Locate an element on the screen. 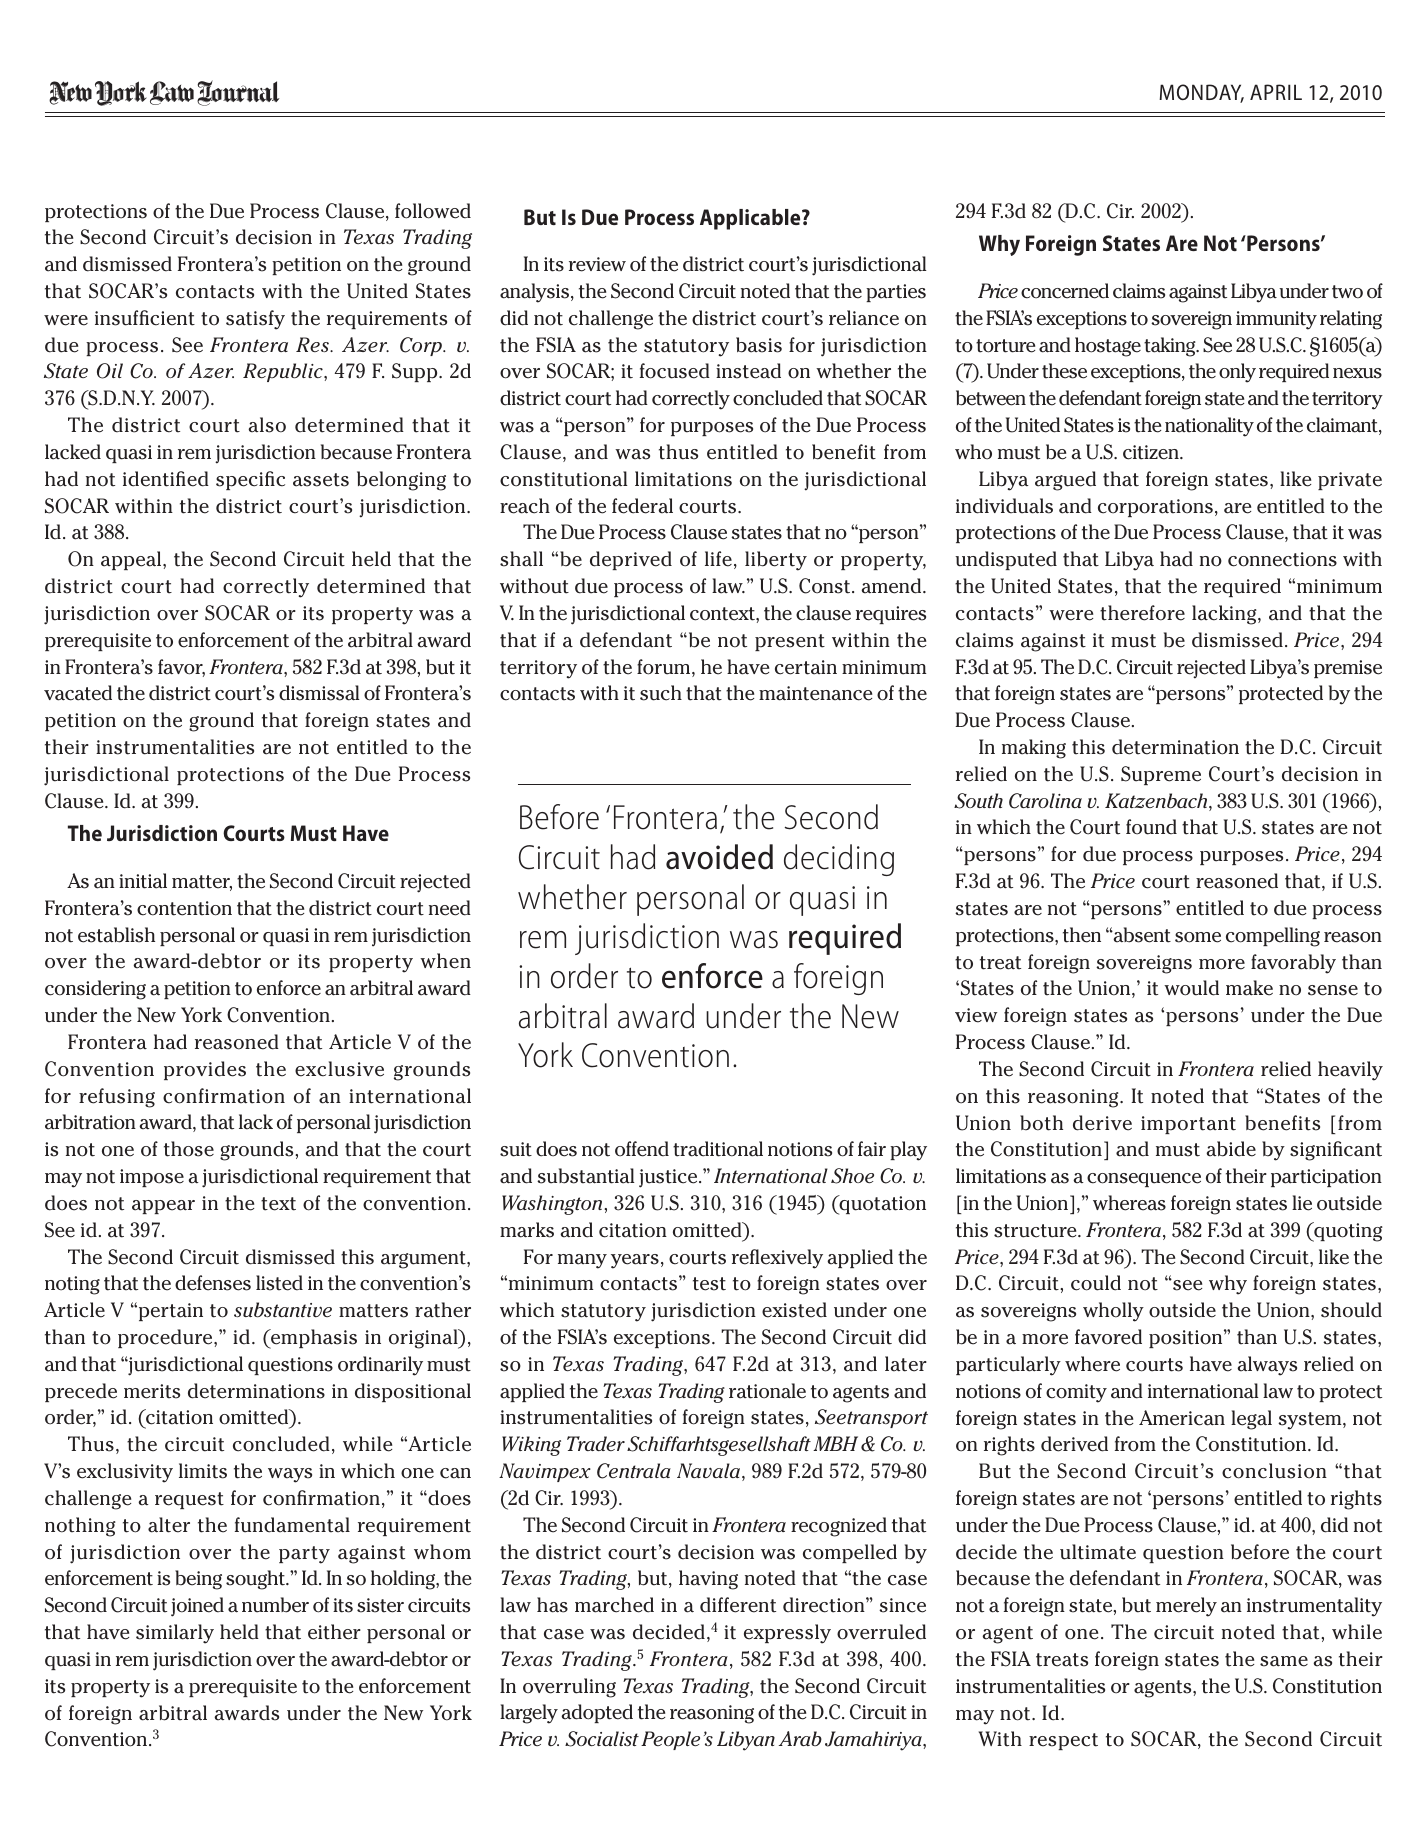  followed is located at coordinates (433, 211).
